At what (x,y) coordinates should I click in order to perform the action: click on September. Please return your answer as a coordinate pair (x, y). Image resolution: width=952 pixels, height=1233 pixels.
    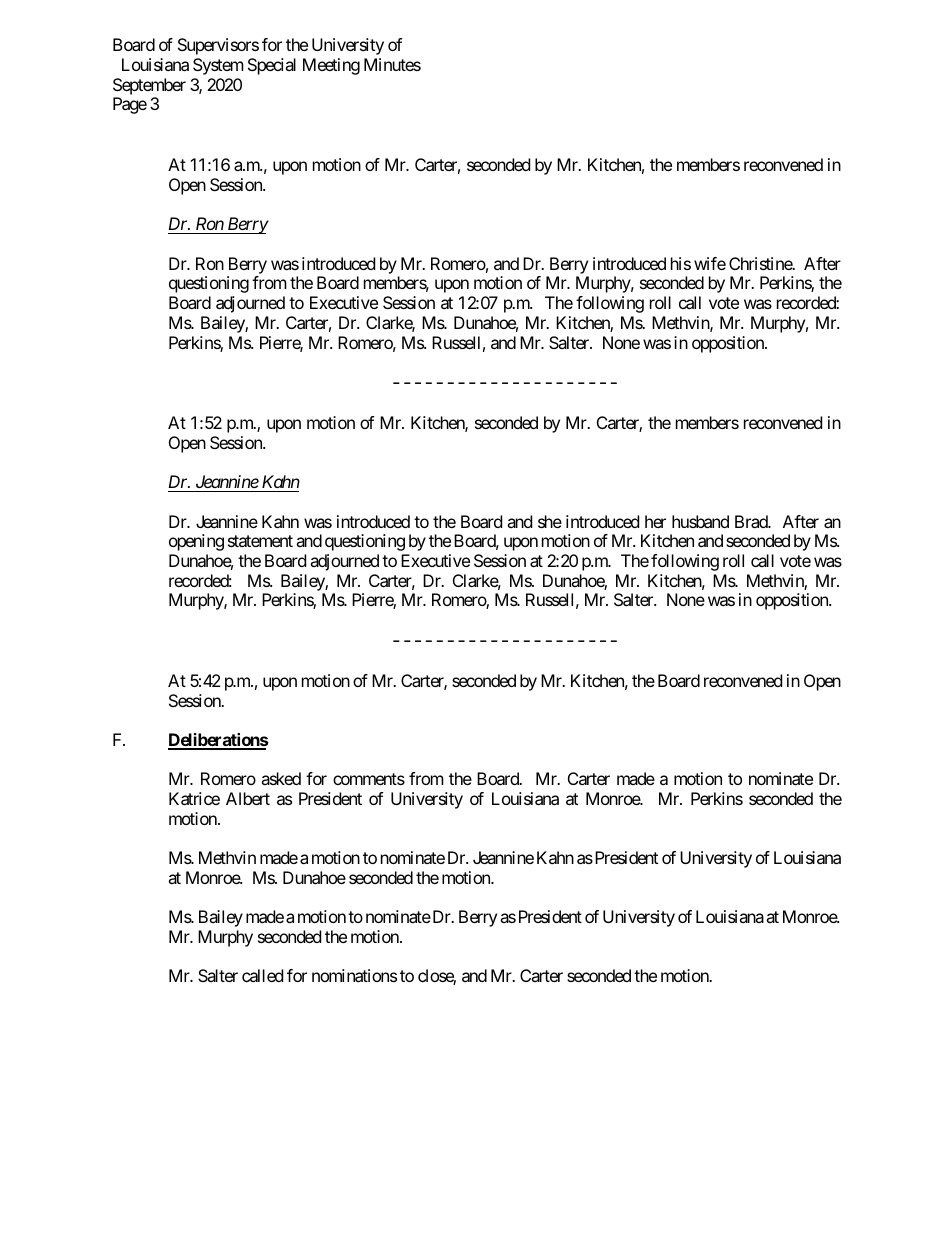
    Looking at the image, I should click on (149, 88).
